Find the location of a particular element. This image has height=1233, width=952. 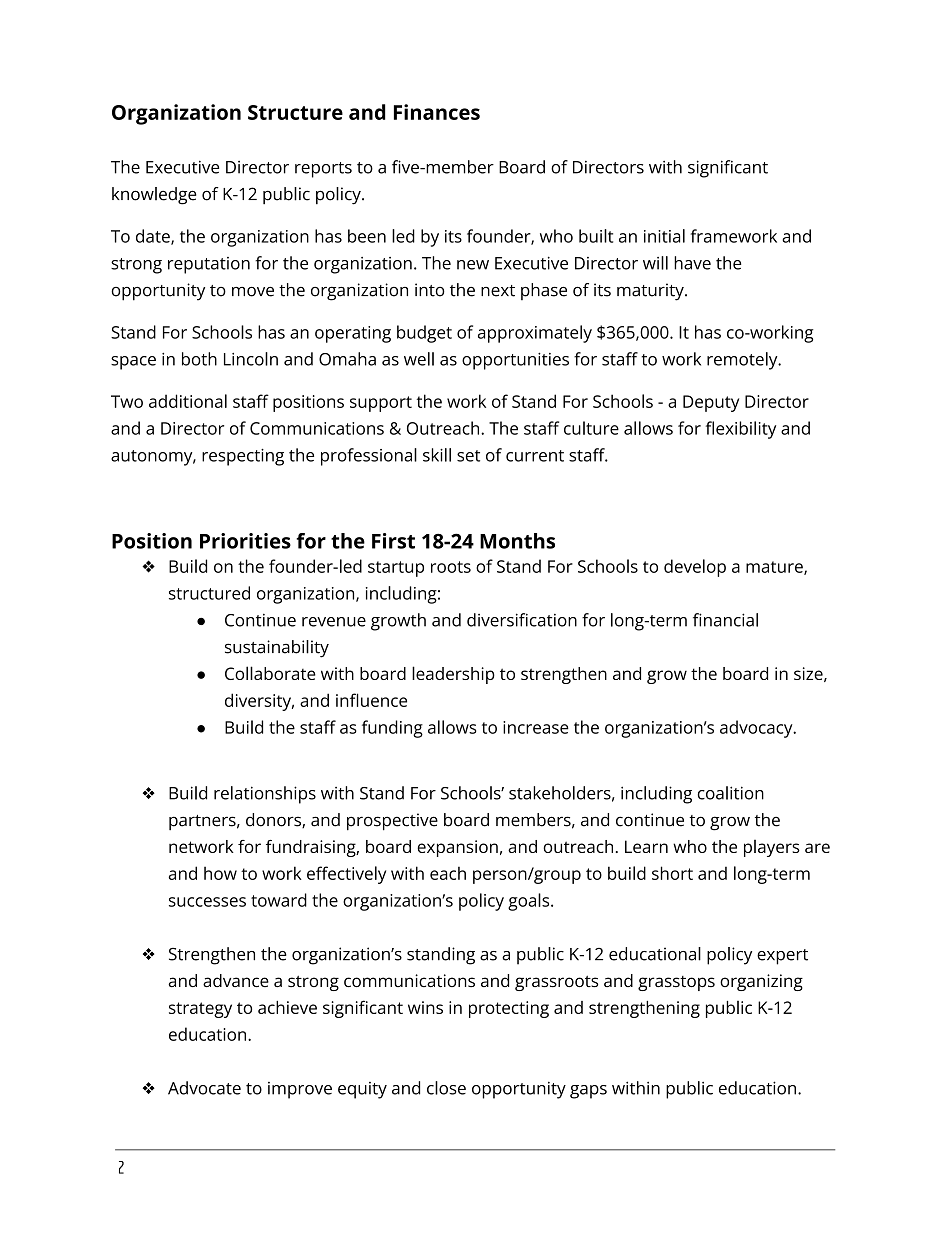

opportunities is located at coordinates (515, 361).
